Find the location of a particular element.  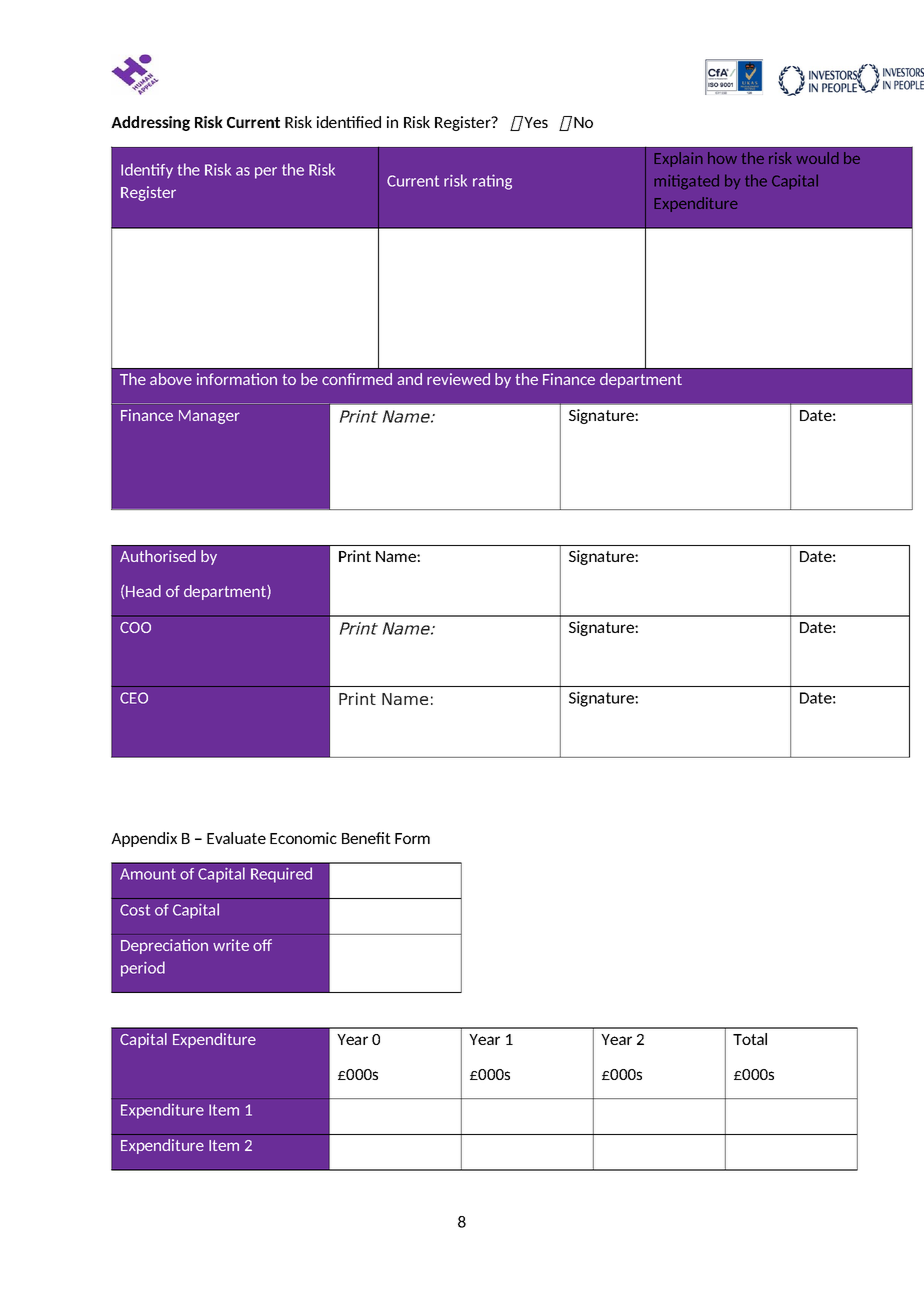

Total is located at coordinates (750, 1039).
